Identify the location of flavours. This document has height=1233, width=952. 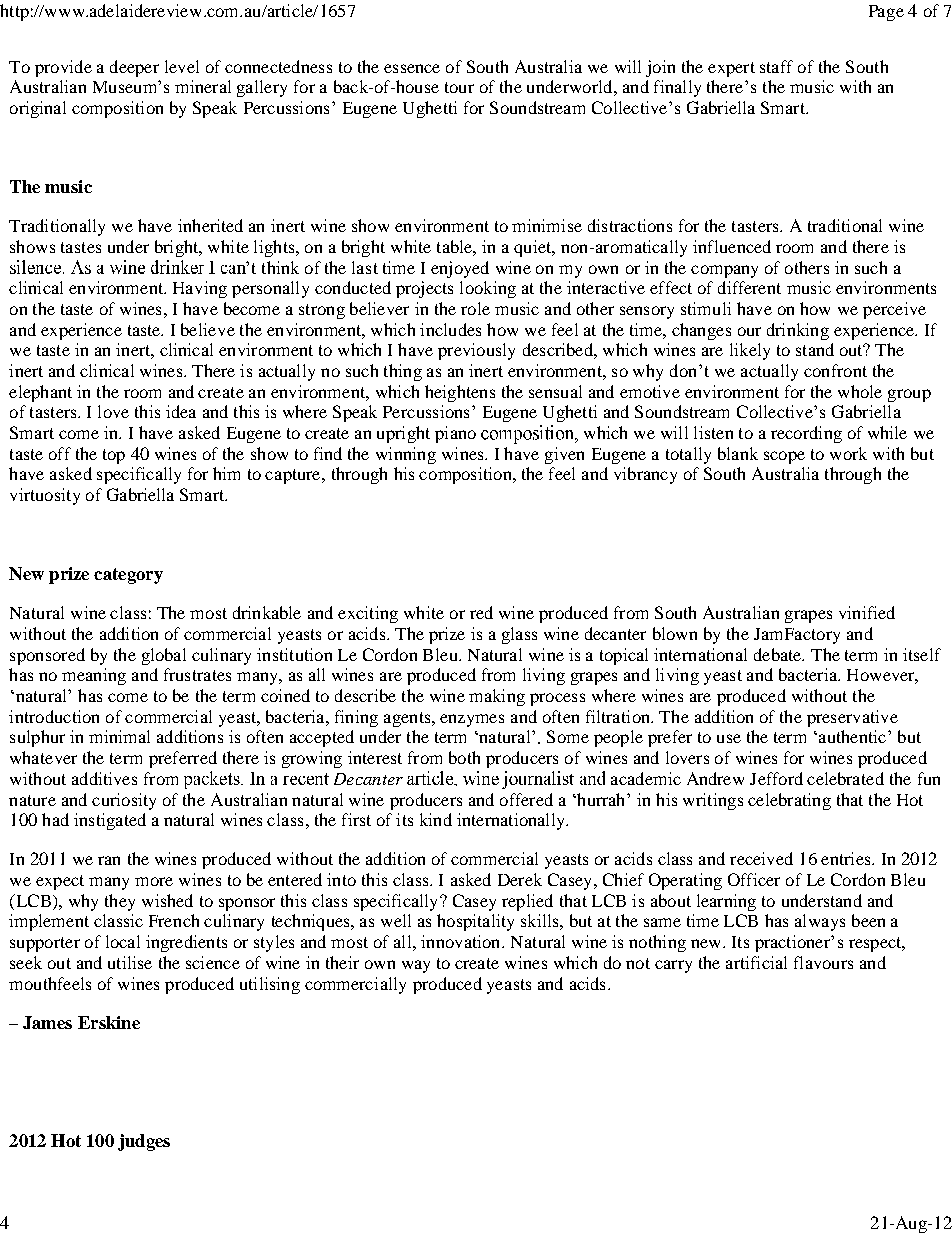
(823, 962).
